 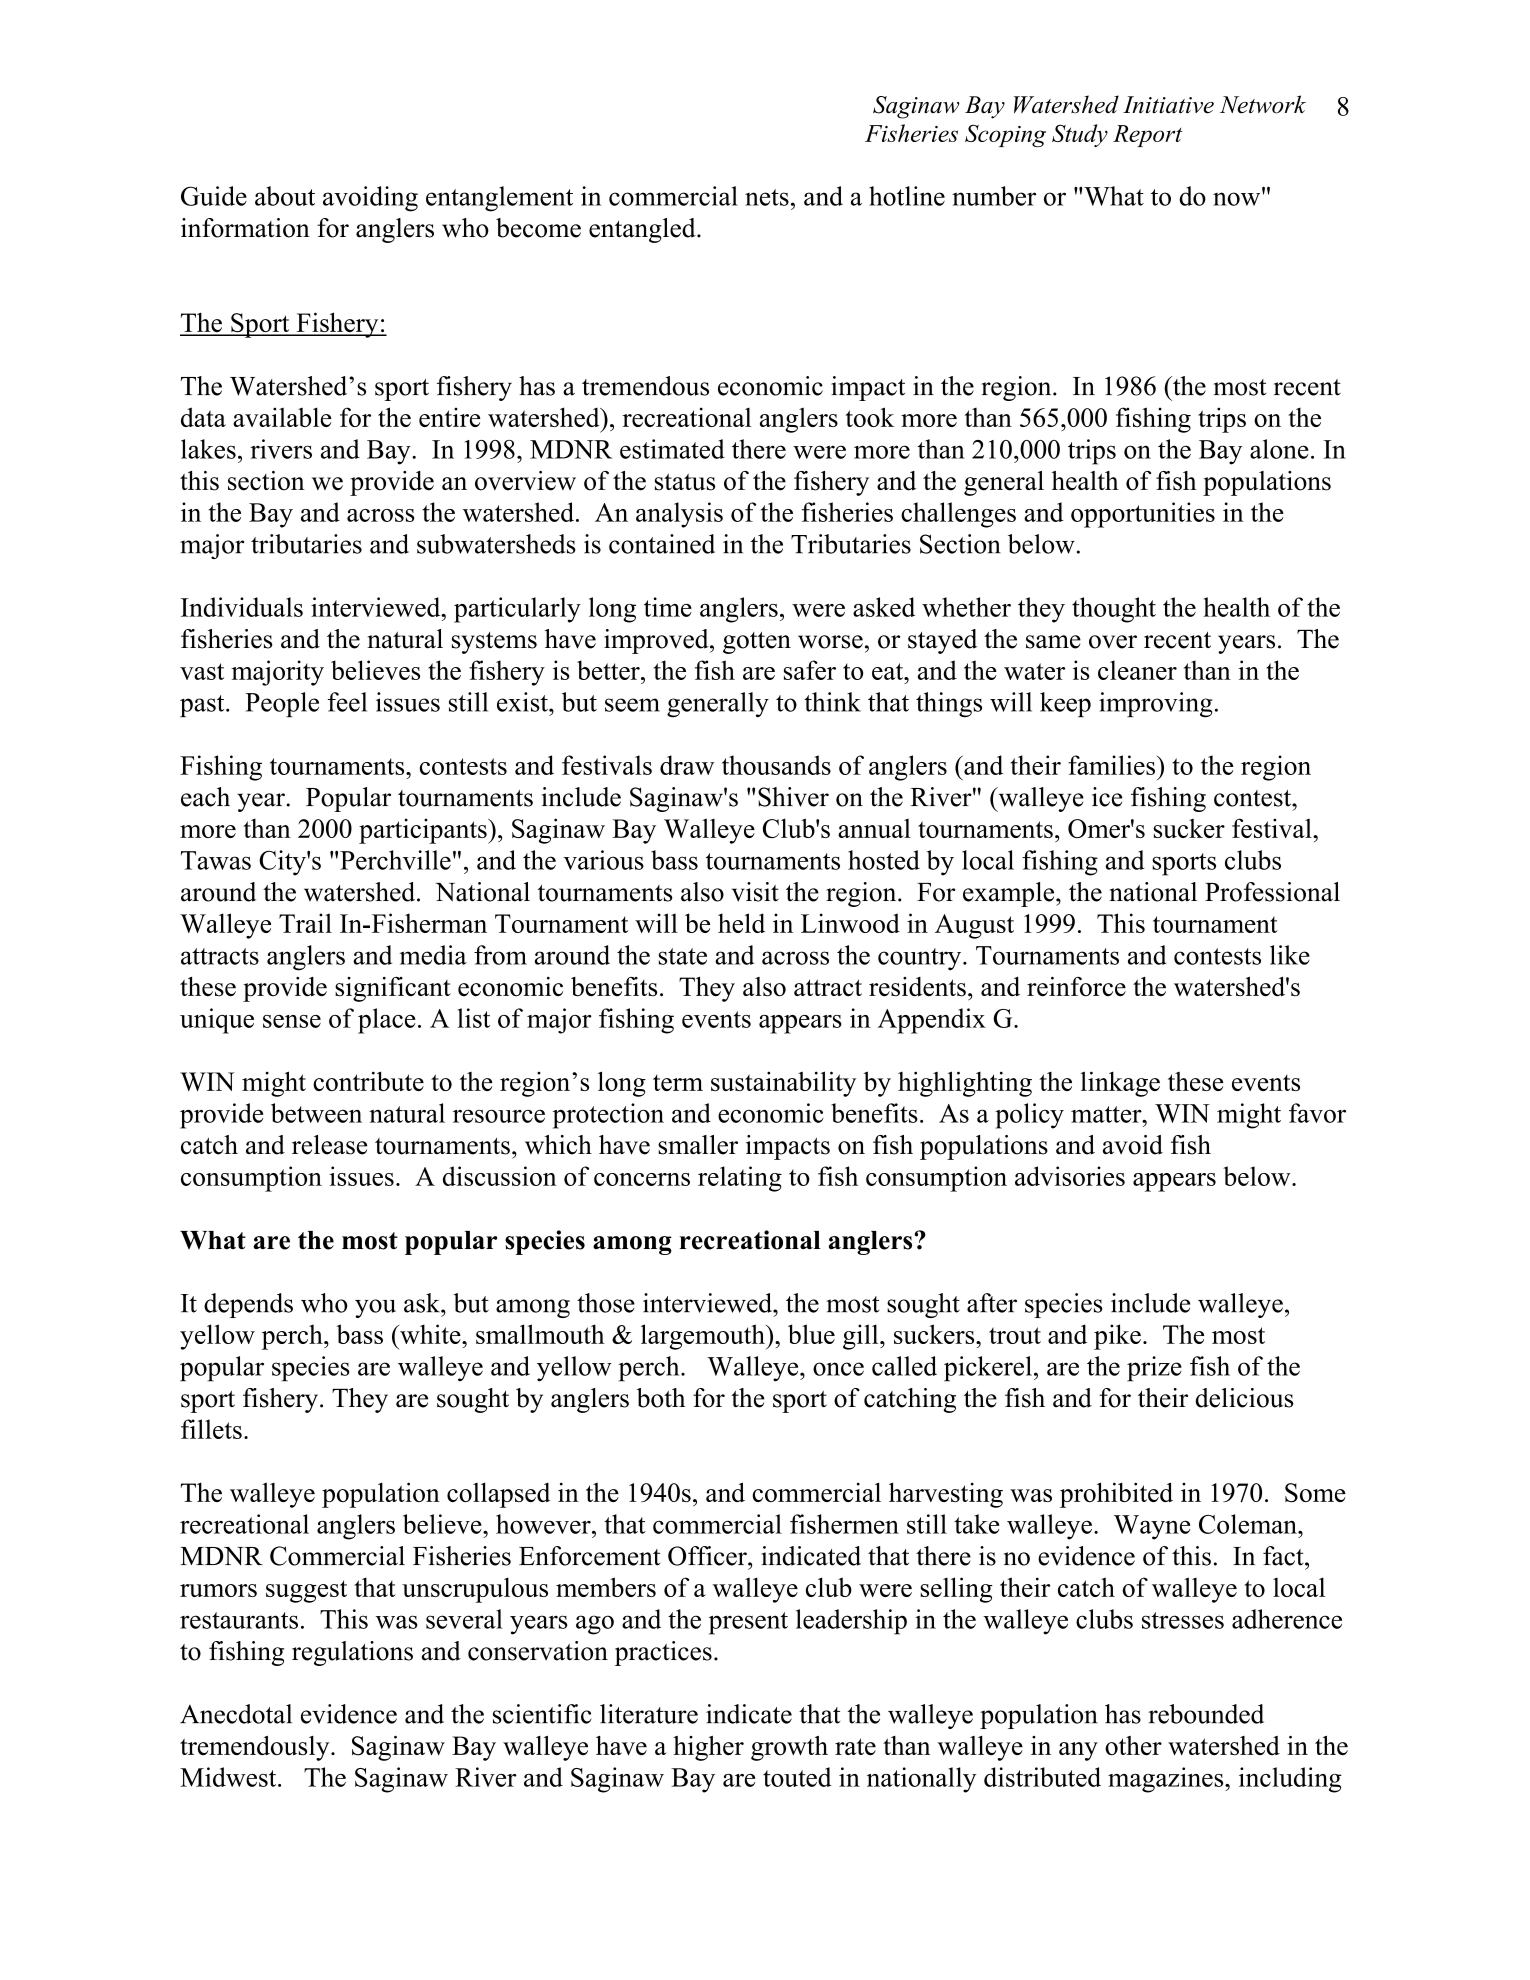 What do you see at coordinates (767, 197) in the screenshot?
I see `nets` at bounding box center [767, 197].
